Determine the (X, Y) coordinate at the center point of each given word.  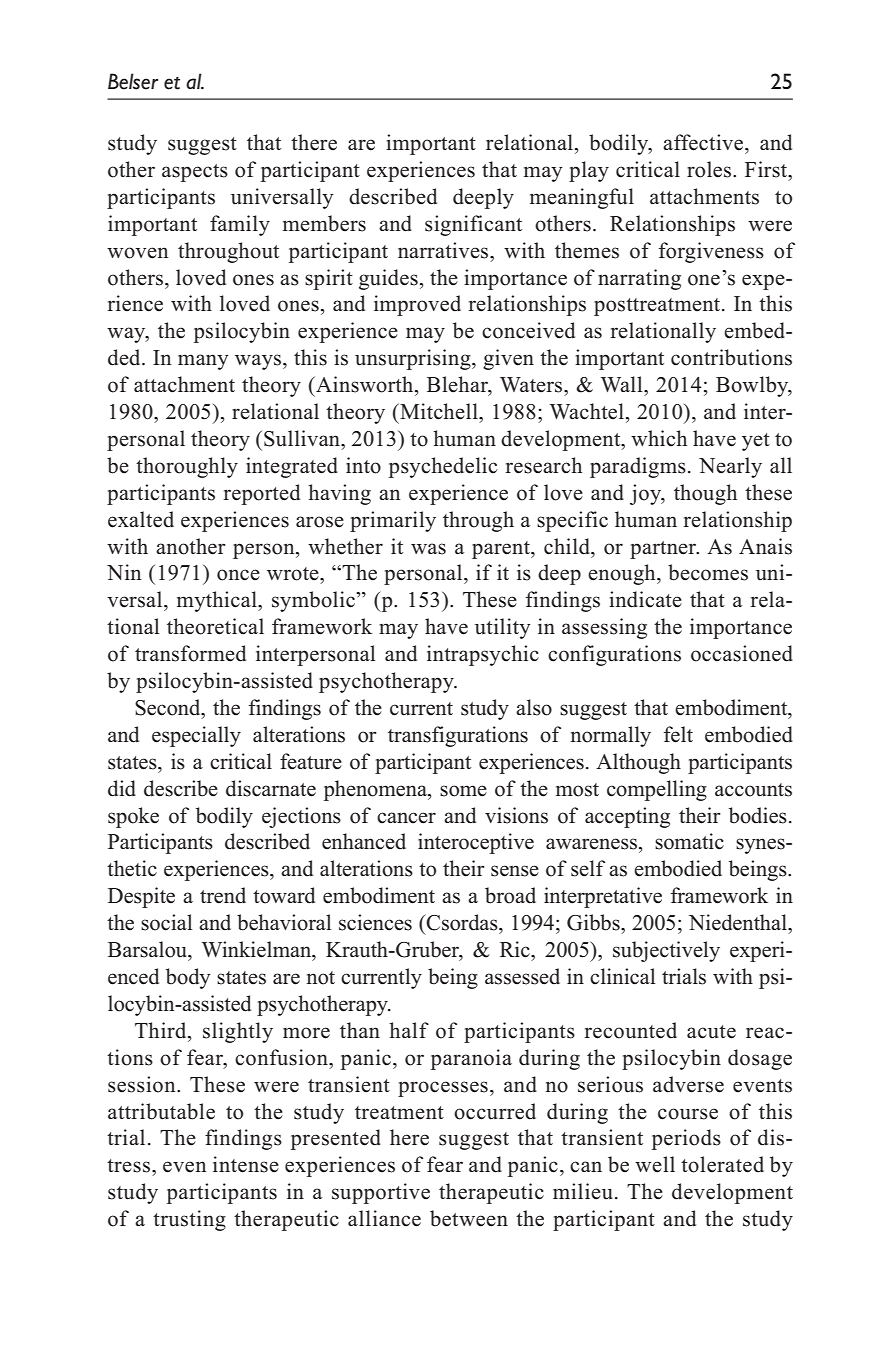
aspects (195, 173)
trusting (189, 1220)
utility (503, 628)
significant (473, 225)
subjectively (666, 951)
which (659, 438)
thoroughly (187, 467)
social (166, 922)
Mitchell (439, 411)
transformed (190, 653)
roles (710, 169)
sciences (375, 922)
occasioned (742, 653)
